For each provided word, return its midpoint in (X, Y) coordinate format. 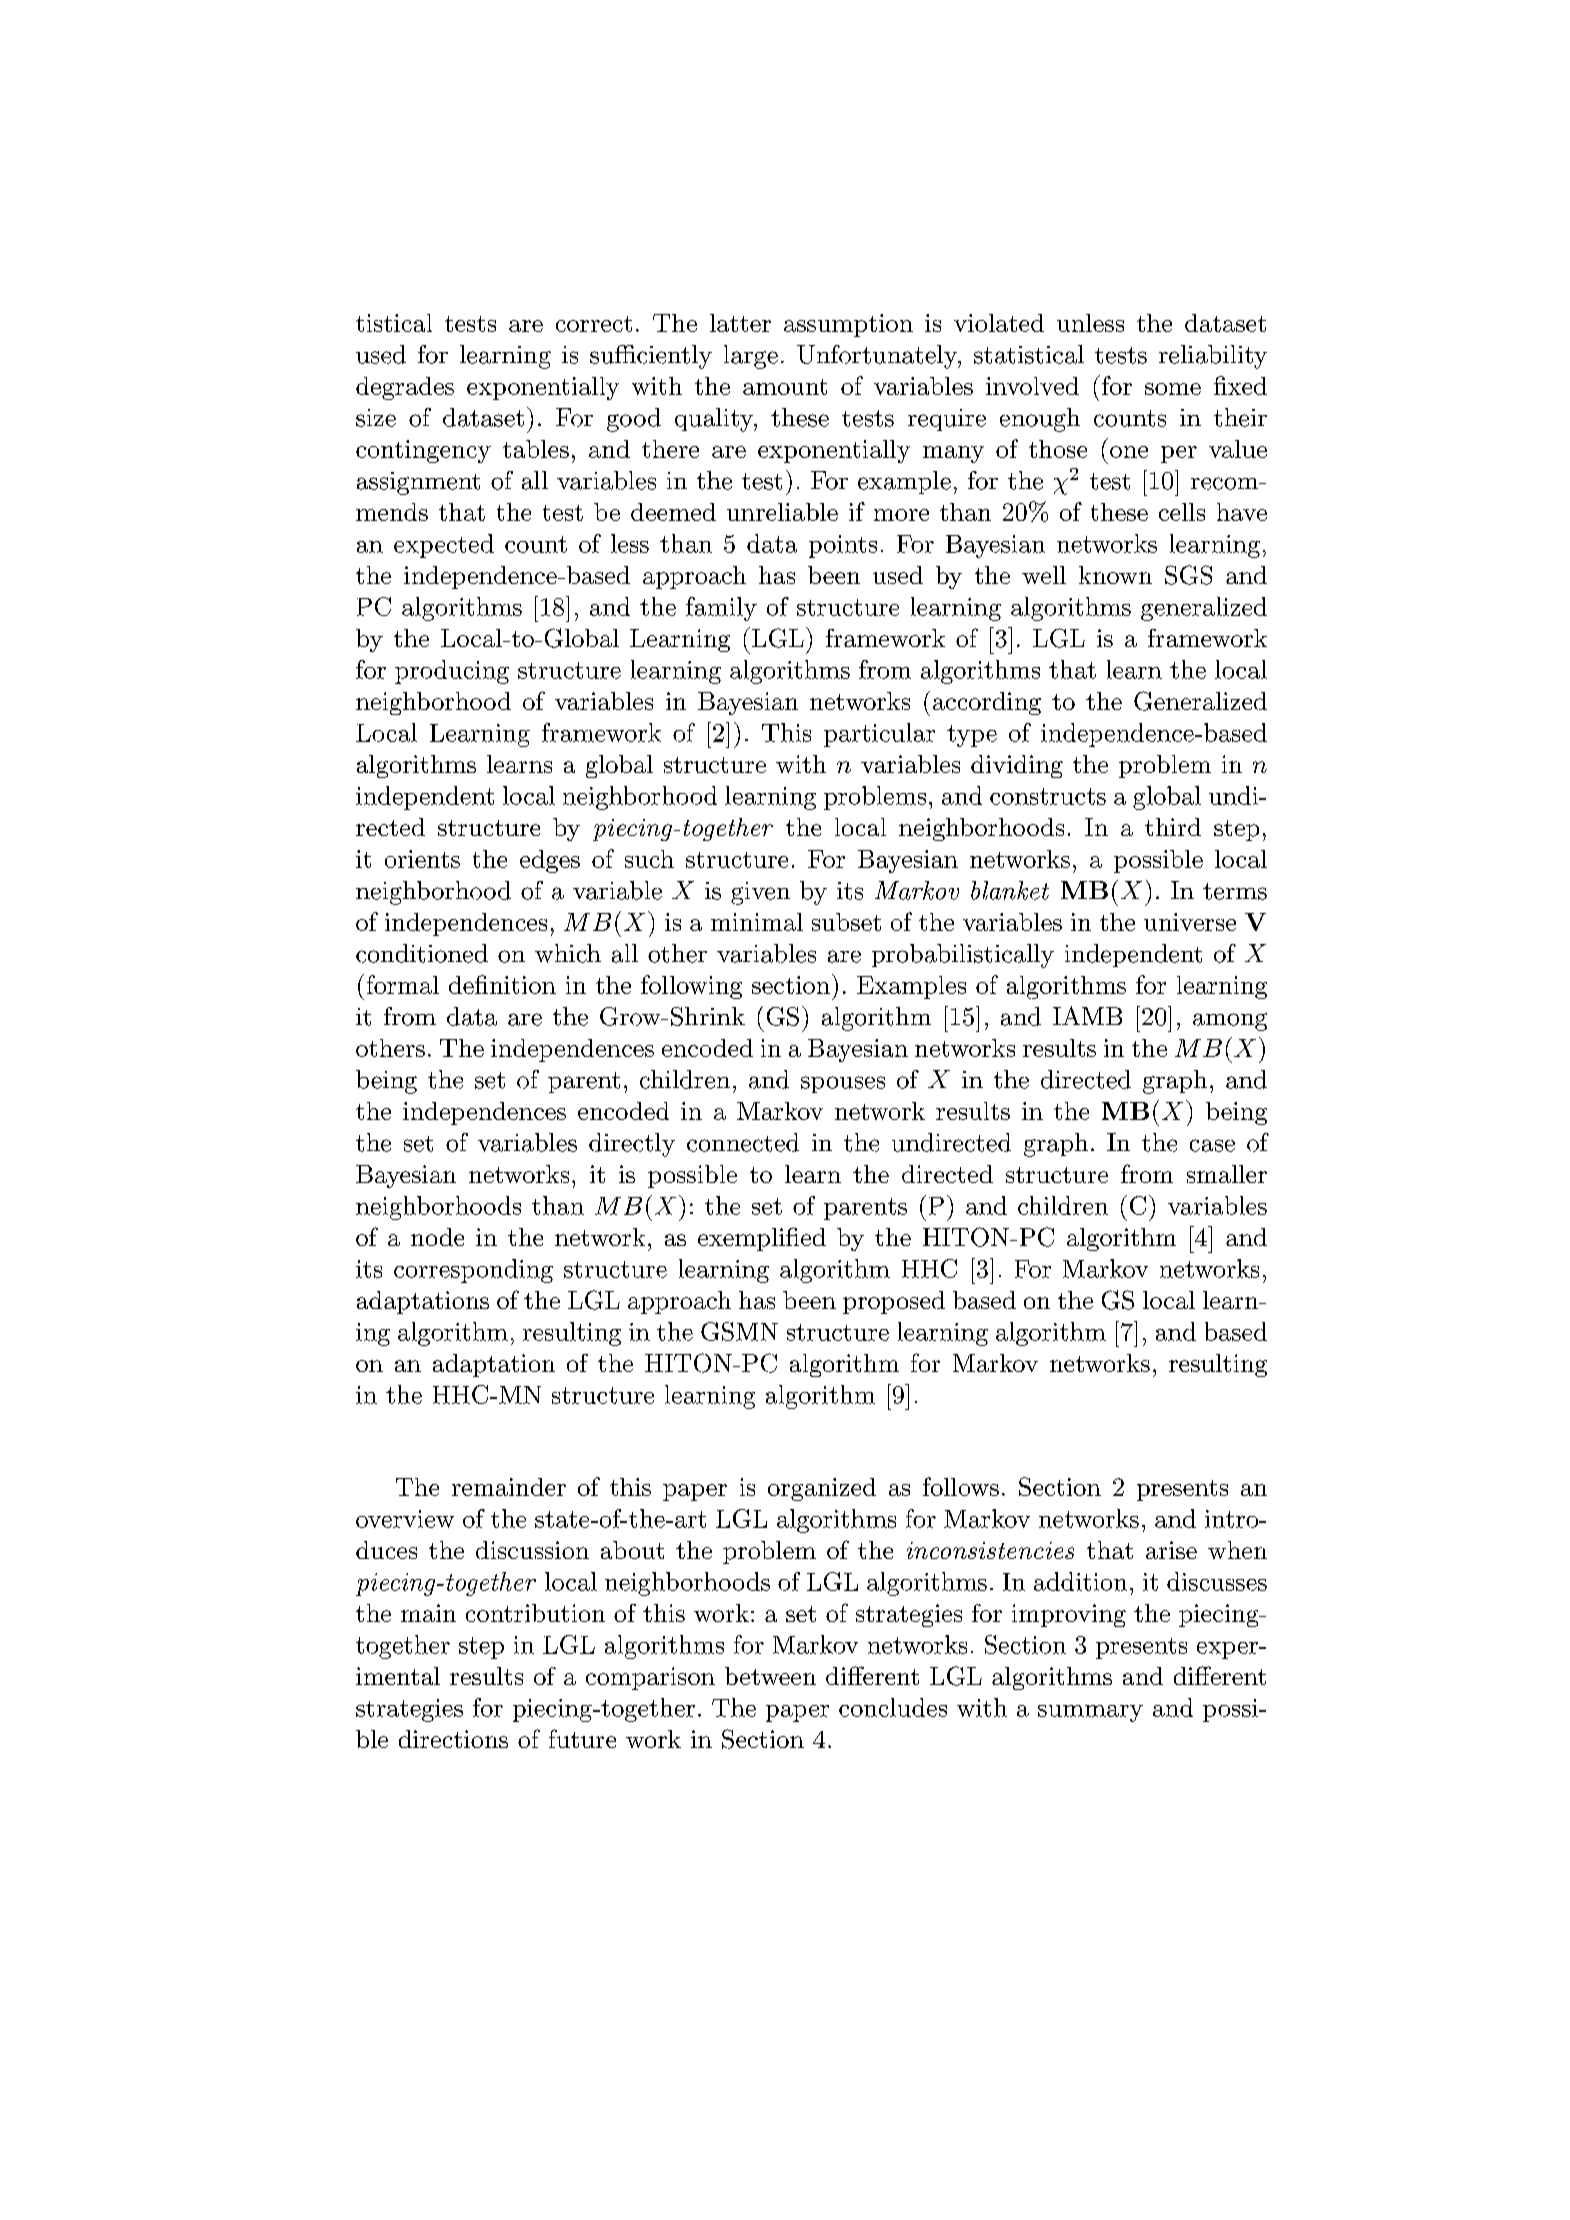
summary (1090, 1713)
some (1173, 389)
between (770, 1676)
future (582, 1738)
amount (785, 387)
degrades (405, 388)
